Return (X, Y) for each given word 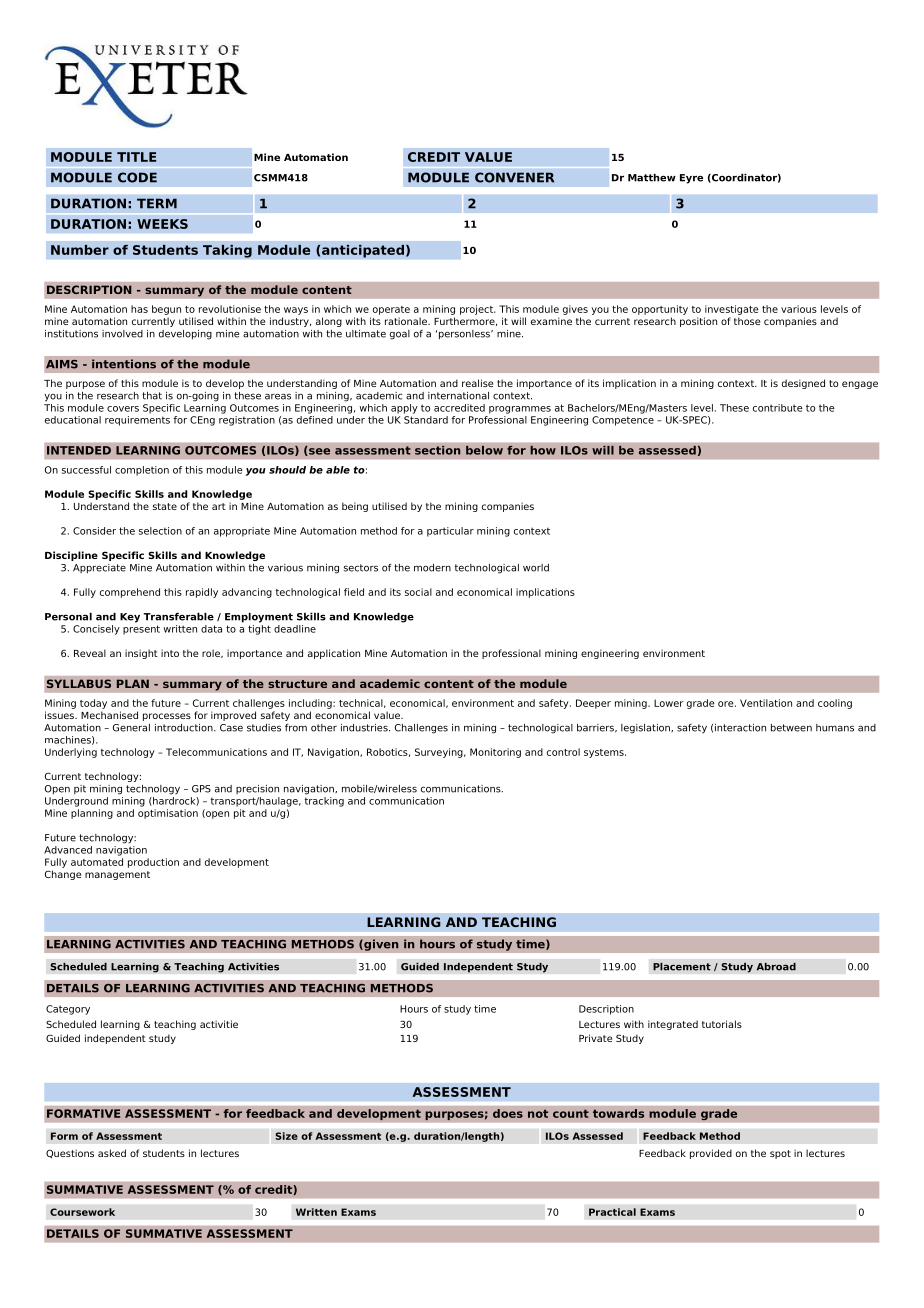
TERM (157, 203)
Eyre (691, 179)
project (478, 310)
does (508, 1113)
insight (141, 654)
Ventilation (766, 703)
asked (112, 1153)
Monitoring (495, 753)
